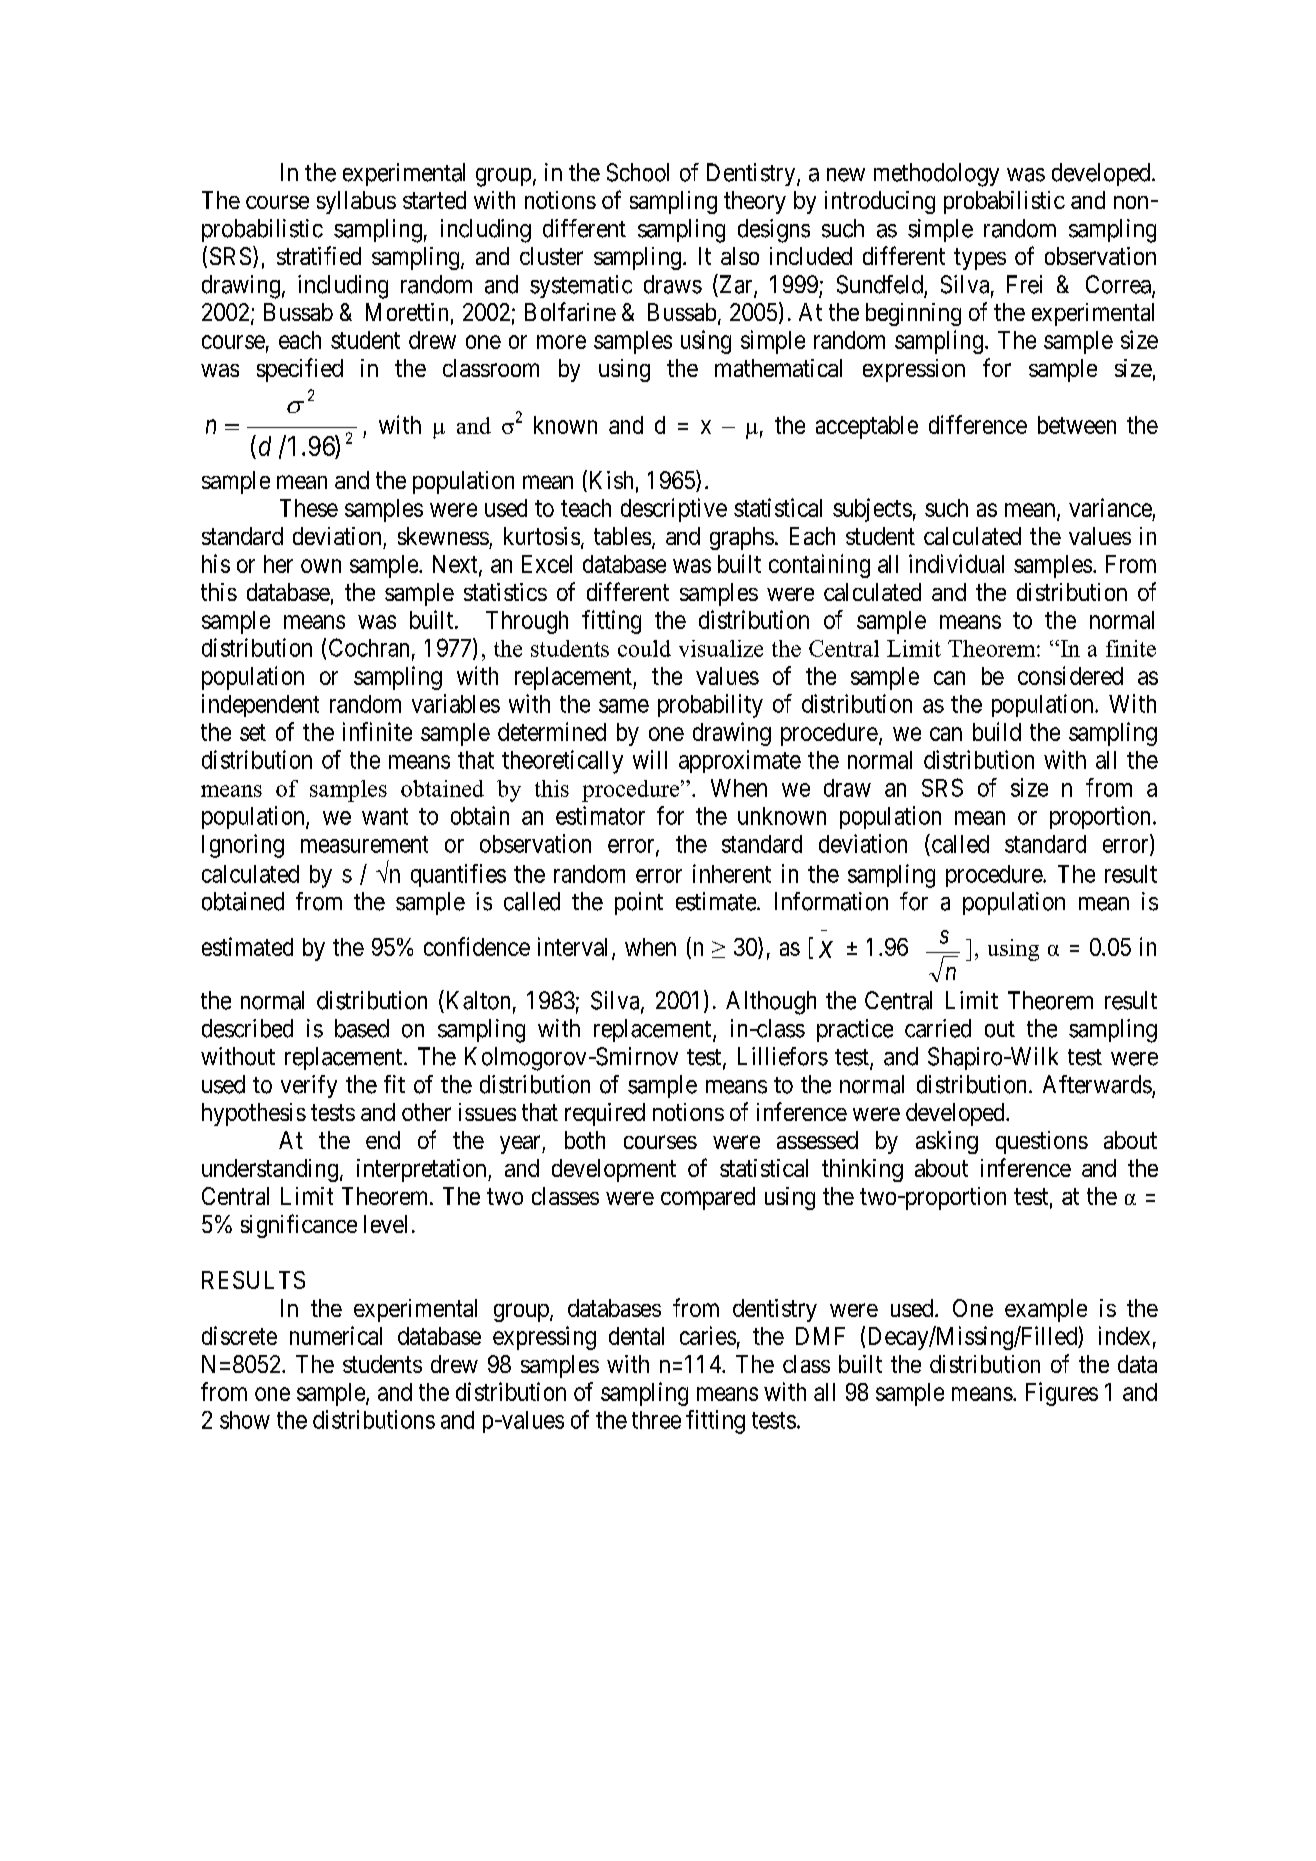 The height and width of the screenshot is (1861, 1316). I want to click on School, so click(638, 172).
